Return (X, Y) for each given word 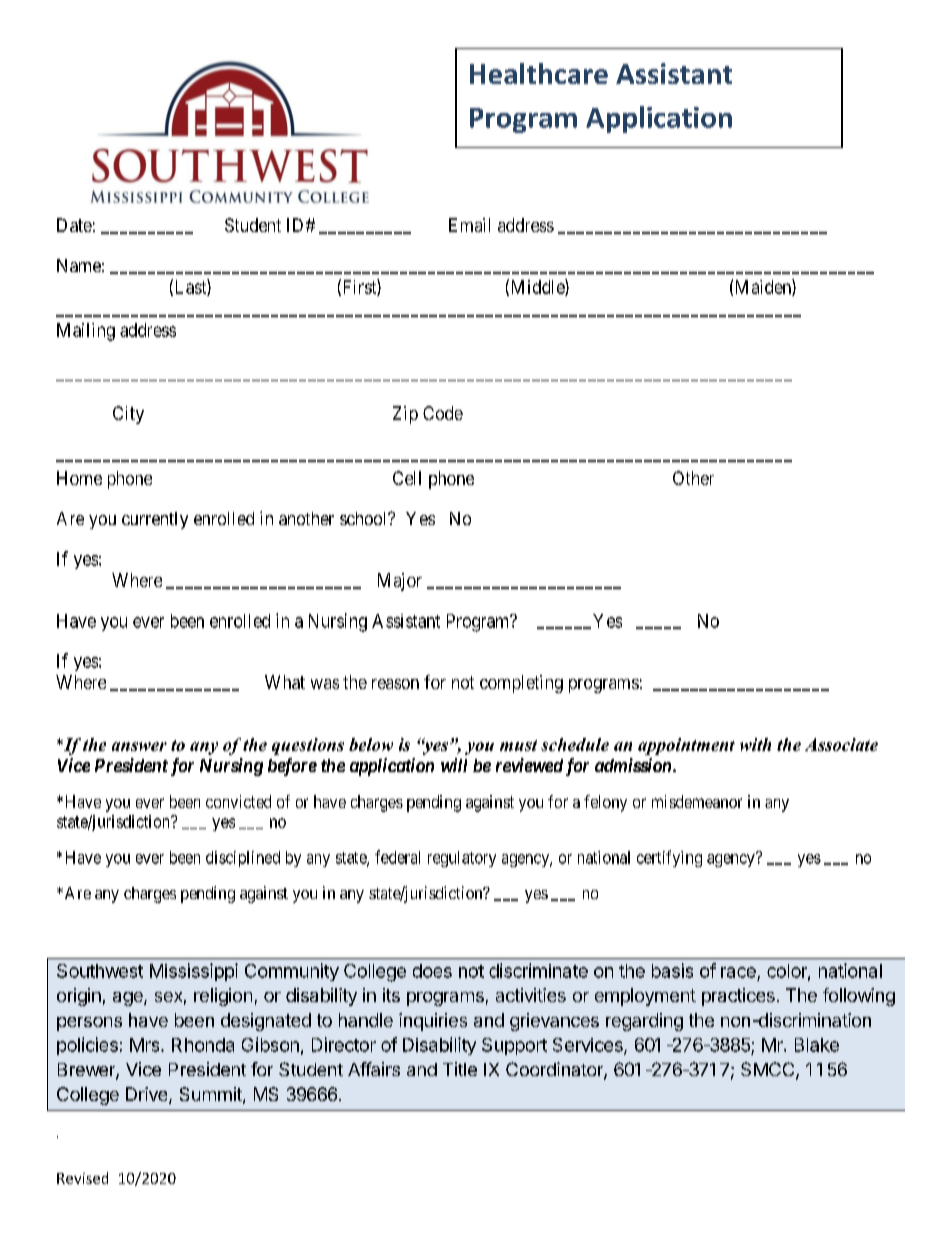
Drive (148, 1095)
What (285, 682)
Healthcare (539, 73)
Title (460, 1069)
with (755, 744)
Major (400, 582)
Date (74, 225)
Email (469, 225)
